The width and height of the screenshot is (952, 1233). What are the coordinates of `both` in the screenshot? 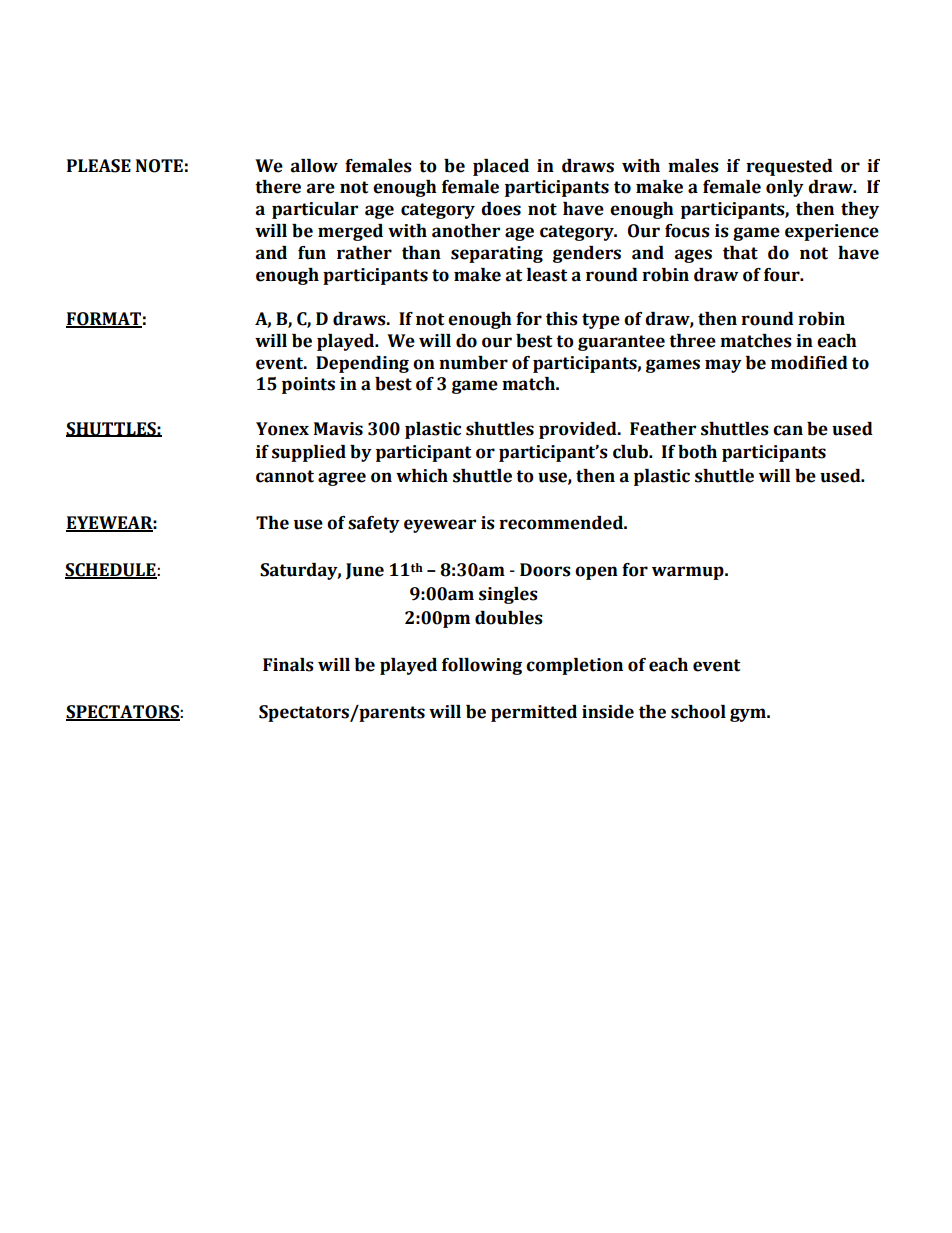 It's located at (697, 452).
